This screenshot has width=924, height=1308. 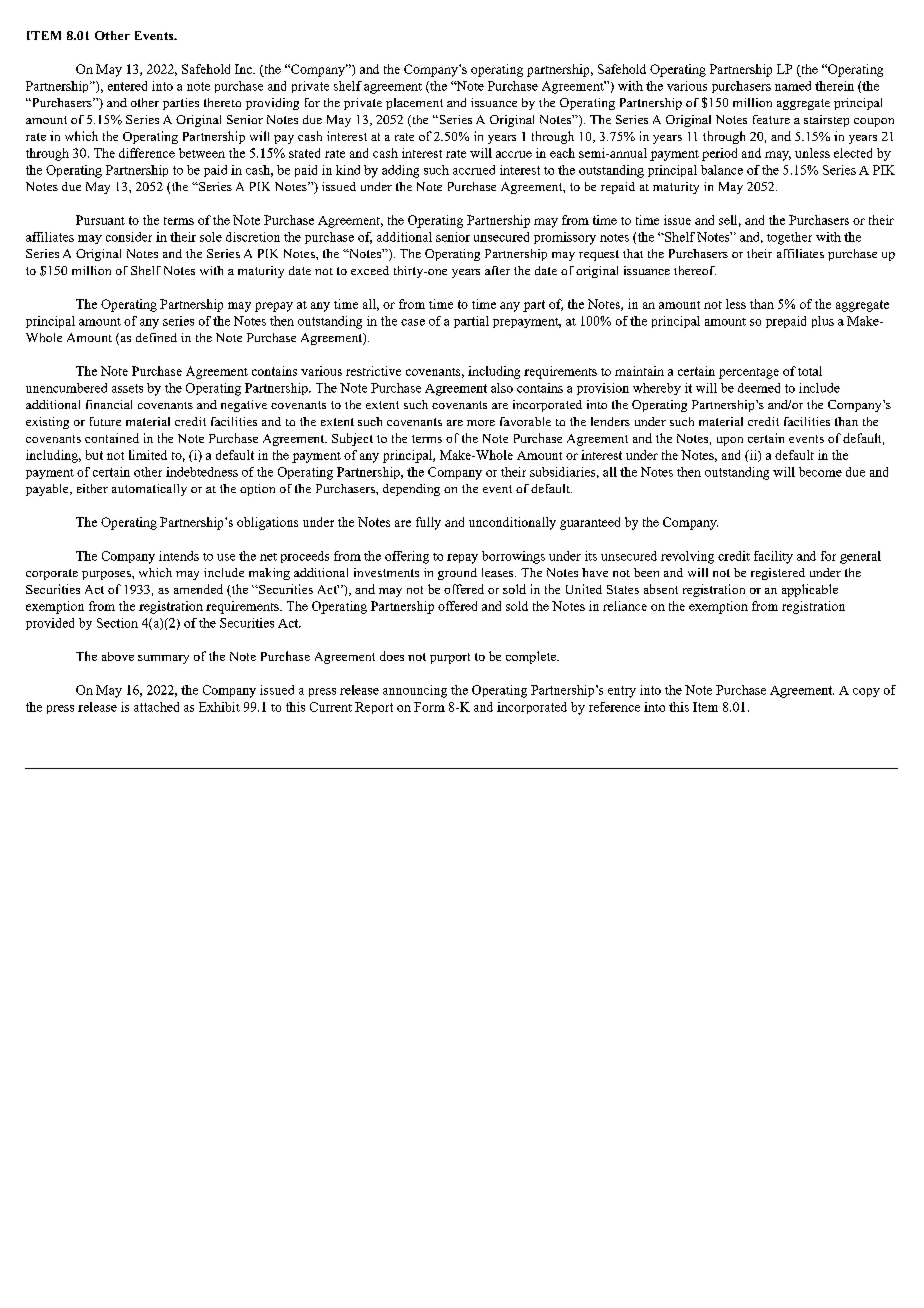 What do you see at coordinates (149, 490) in the screenshot?
I see `automatically` at bounding box center [149, 490].
